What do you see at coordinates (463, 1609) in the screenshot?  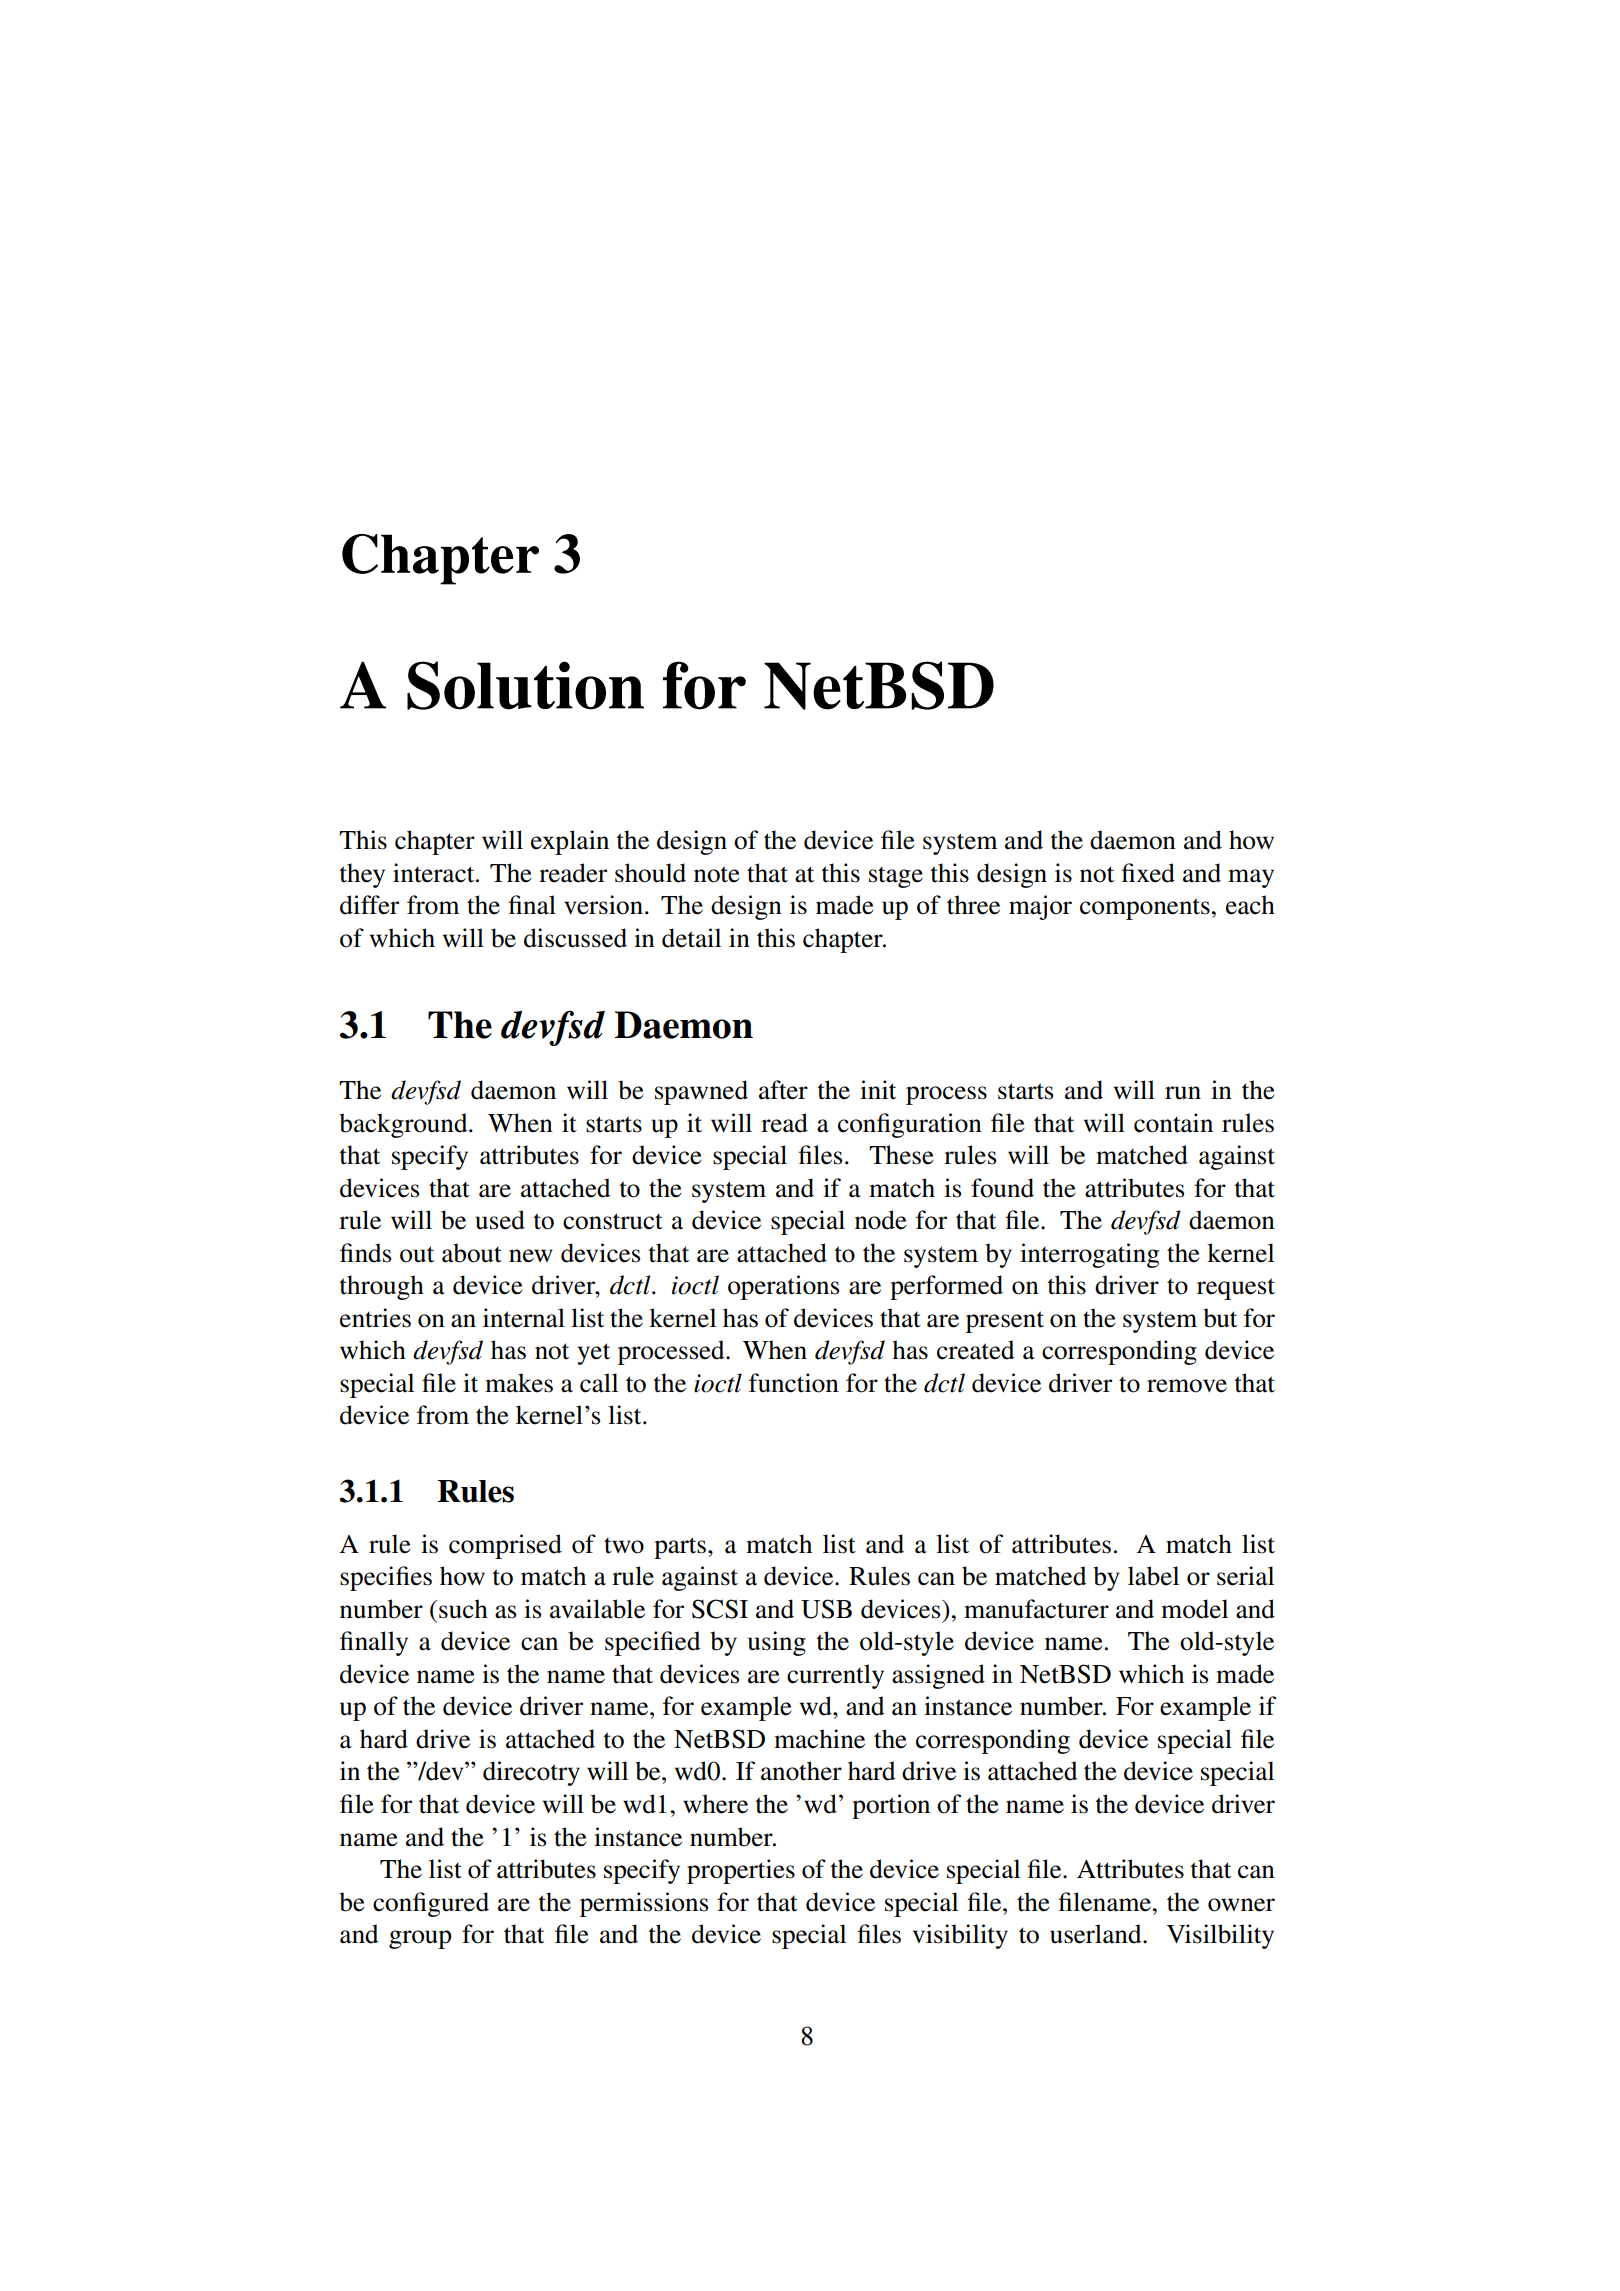 I see `such` at bounding box center [463, 1609].
